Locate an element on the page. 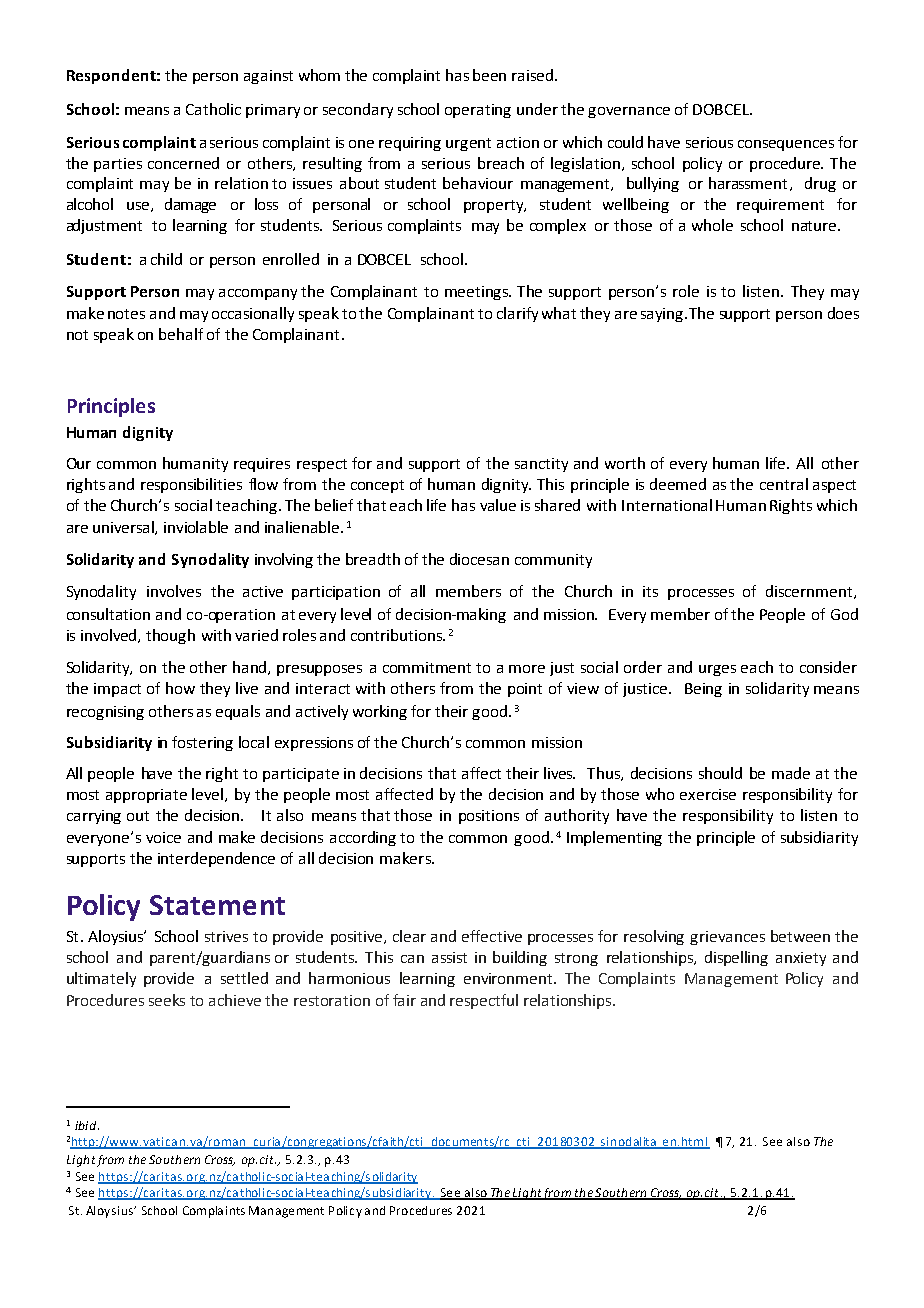  community is located at coordinates (553, 561).
